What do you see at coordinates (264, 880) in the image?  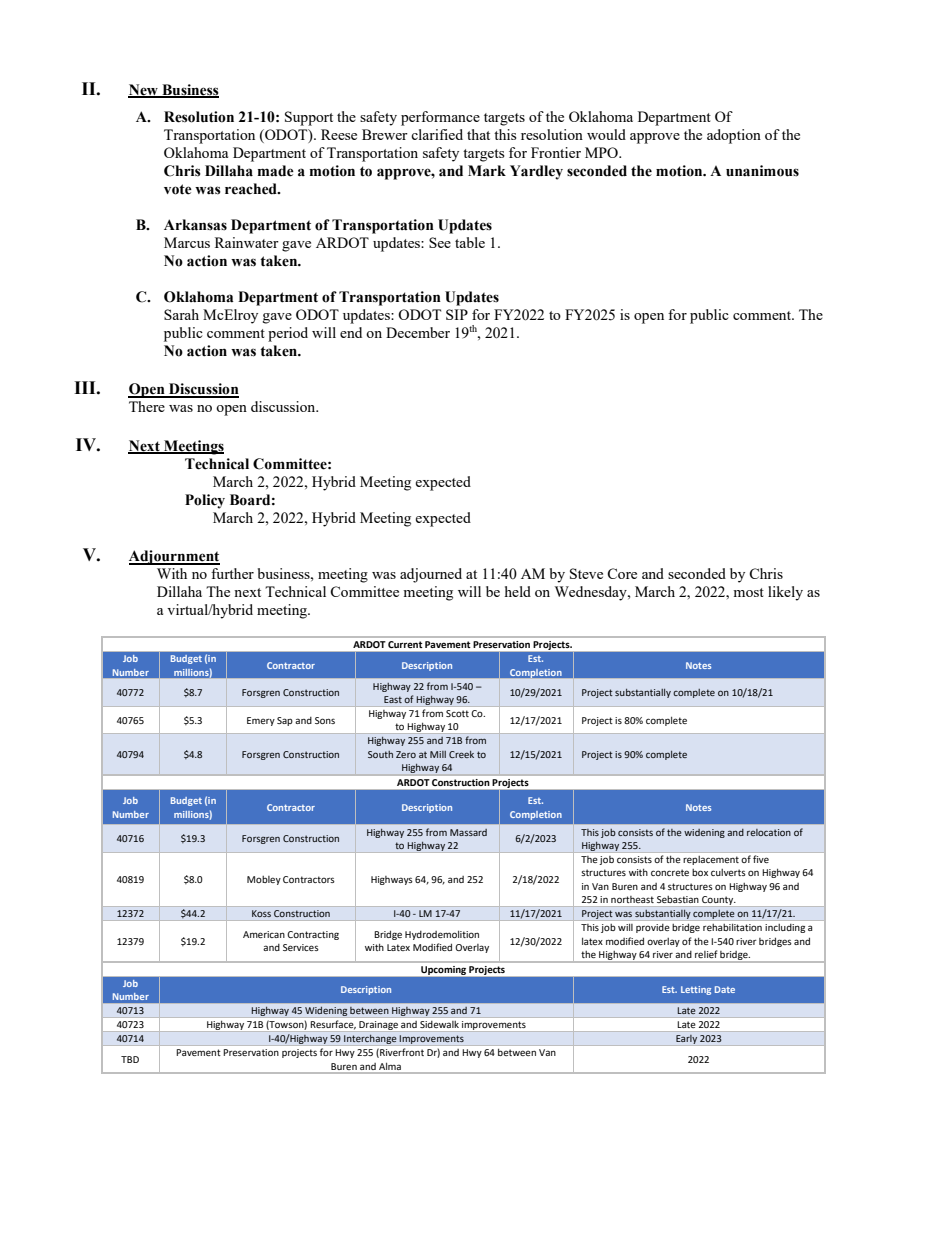 I see `Mobley` at bounding box center [264, 880].
